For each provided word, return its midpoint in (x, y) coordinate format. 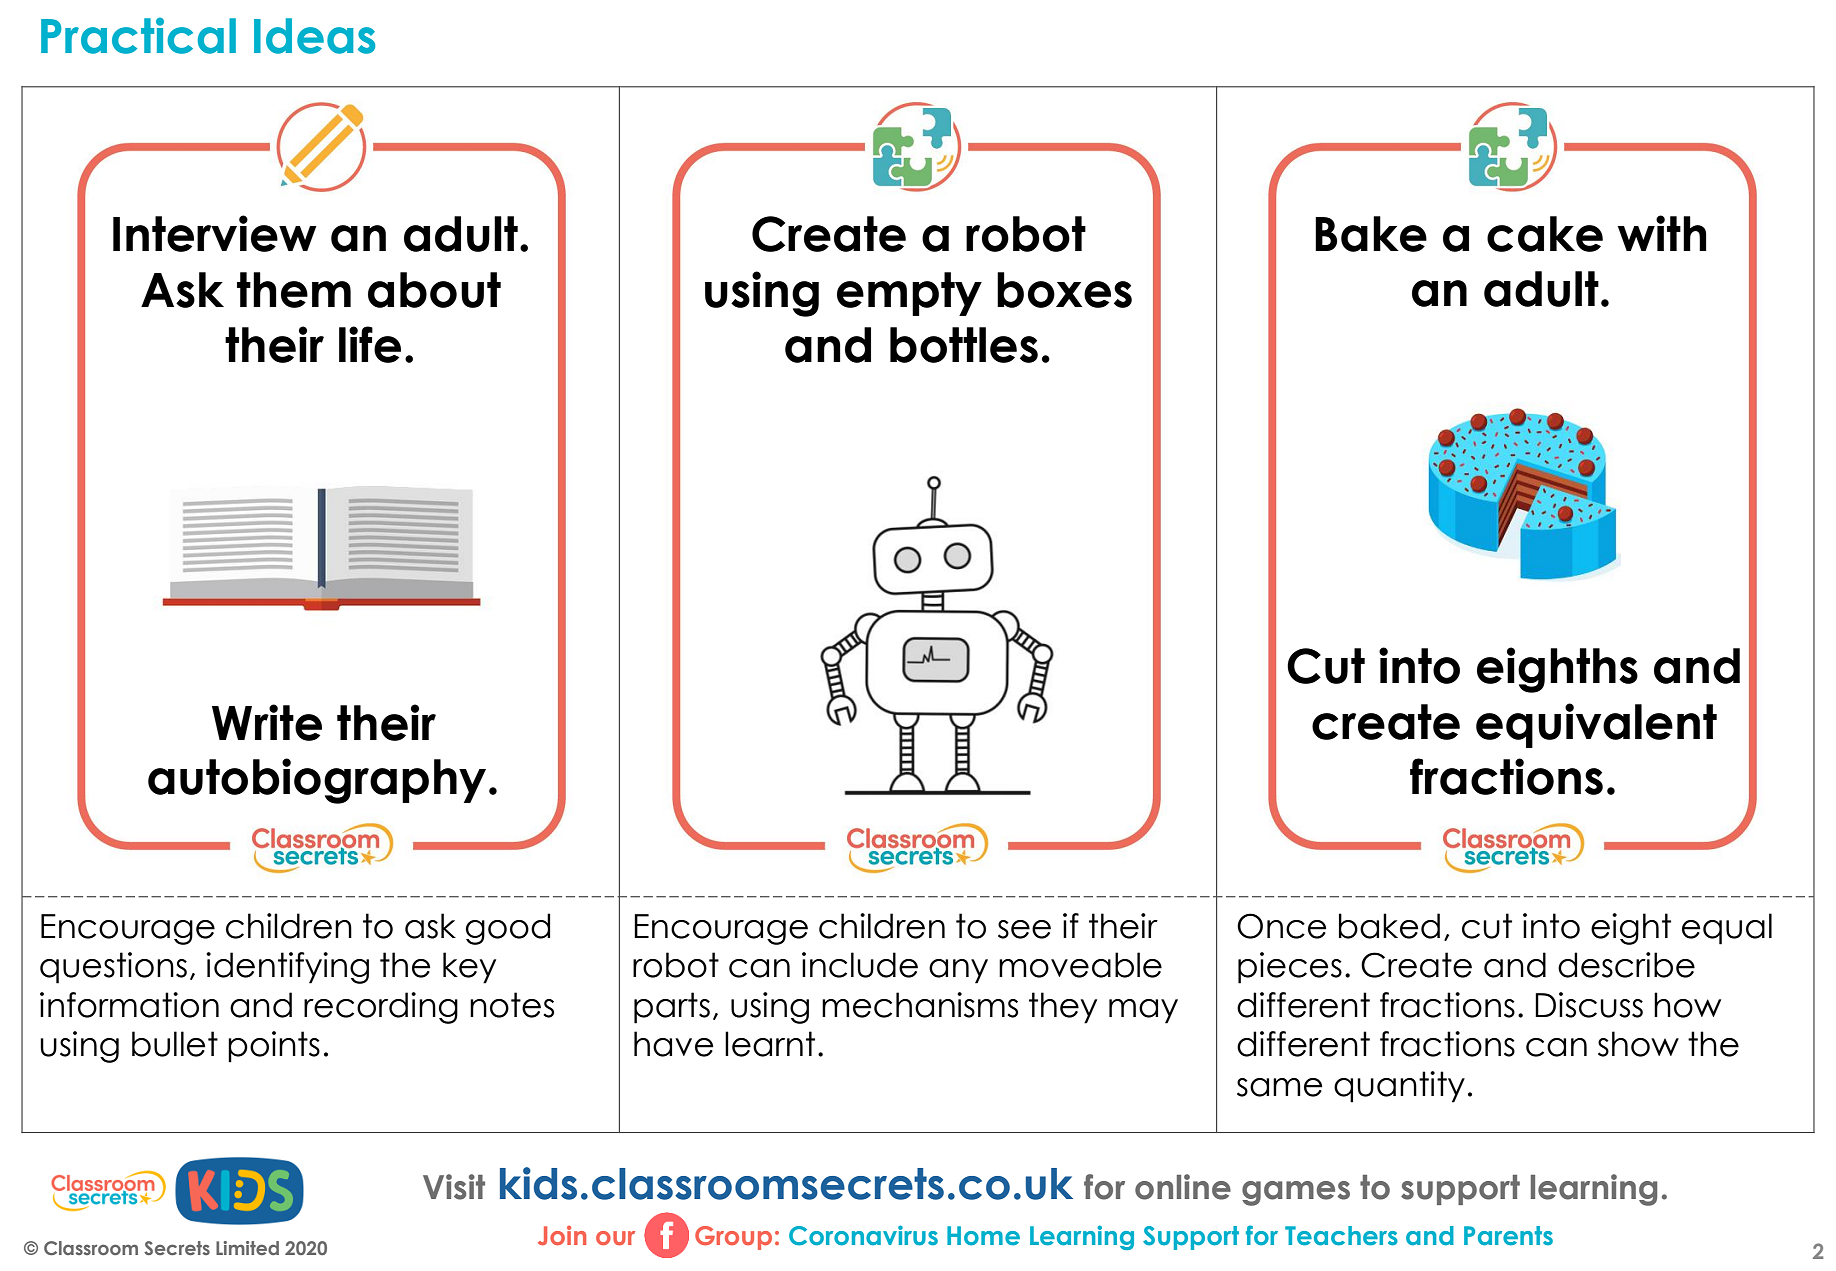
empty (909, 294)
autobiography (317, 781)
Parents (1508, 1236)
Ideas (314, 36)
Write (267, 722)
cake (1545, 234)
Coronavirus (863, 1235)
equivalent (1596, 725)
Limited (247, 1248)
